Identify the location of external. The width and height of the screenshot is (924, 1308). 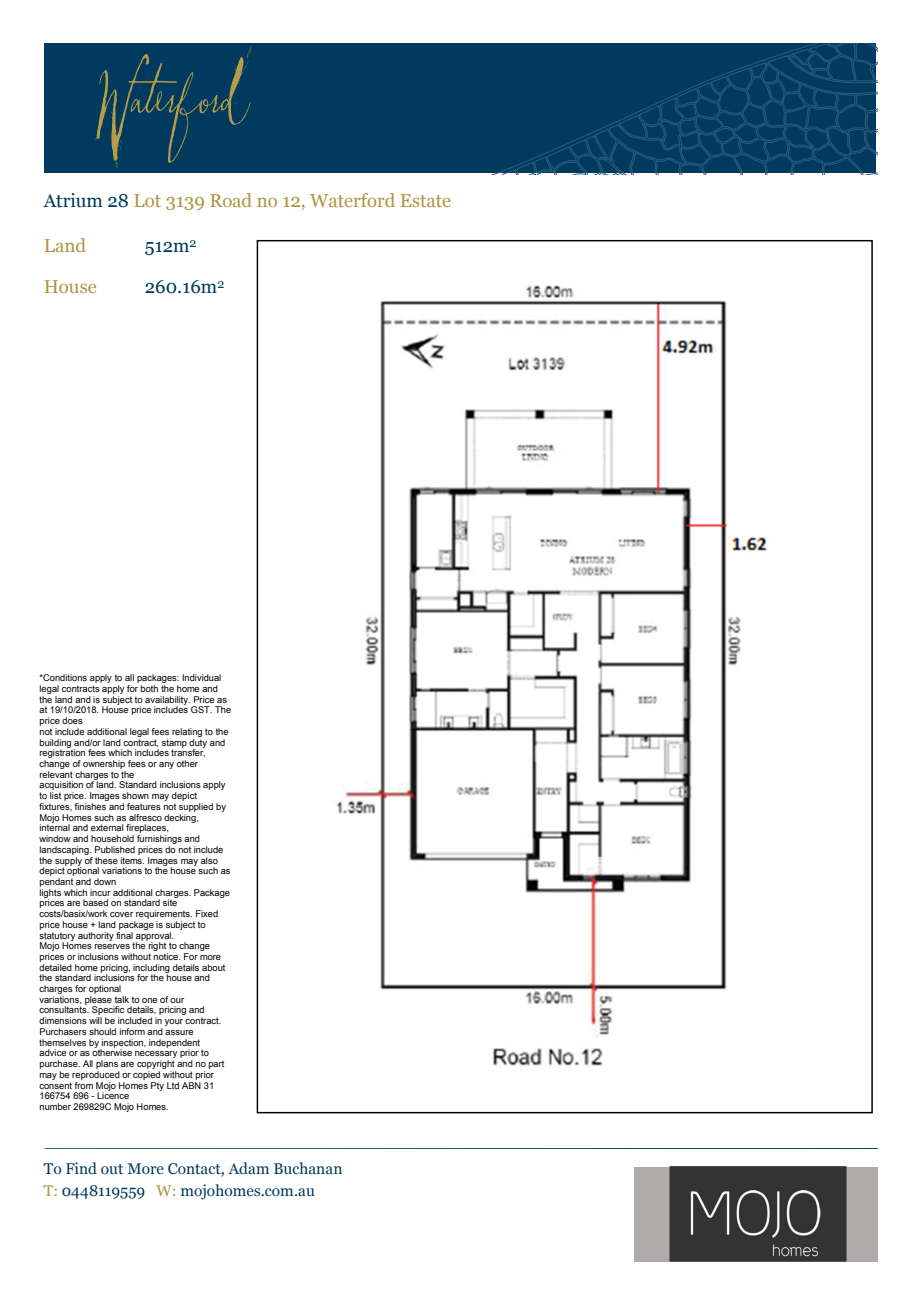
(107, 827).
